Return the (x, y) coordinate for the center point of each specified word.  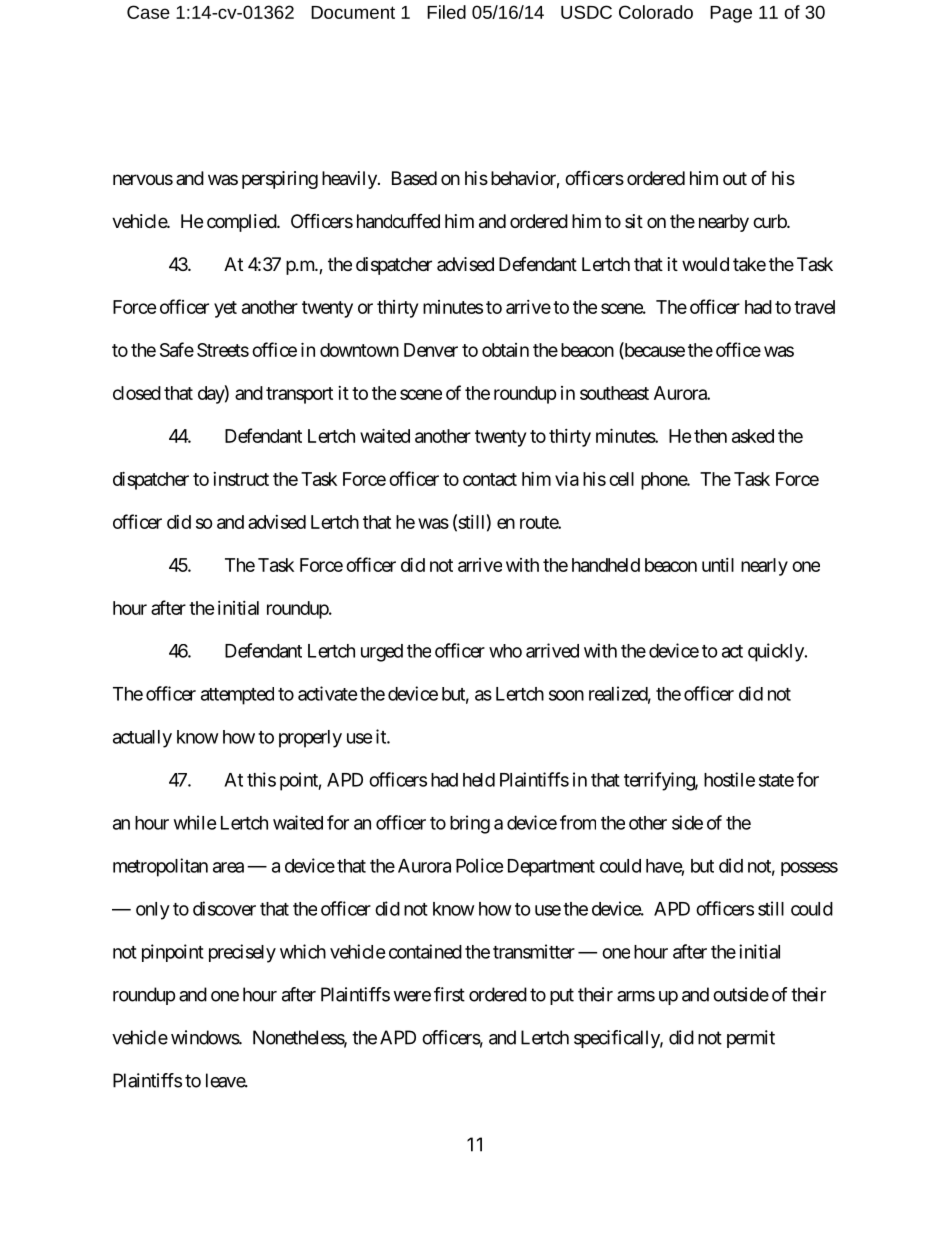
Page (731, 14)
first (449, 994)
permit (751, 1039)
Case (148, 12)
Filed (446, 12)
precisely (242, 953)
